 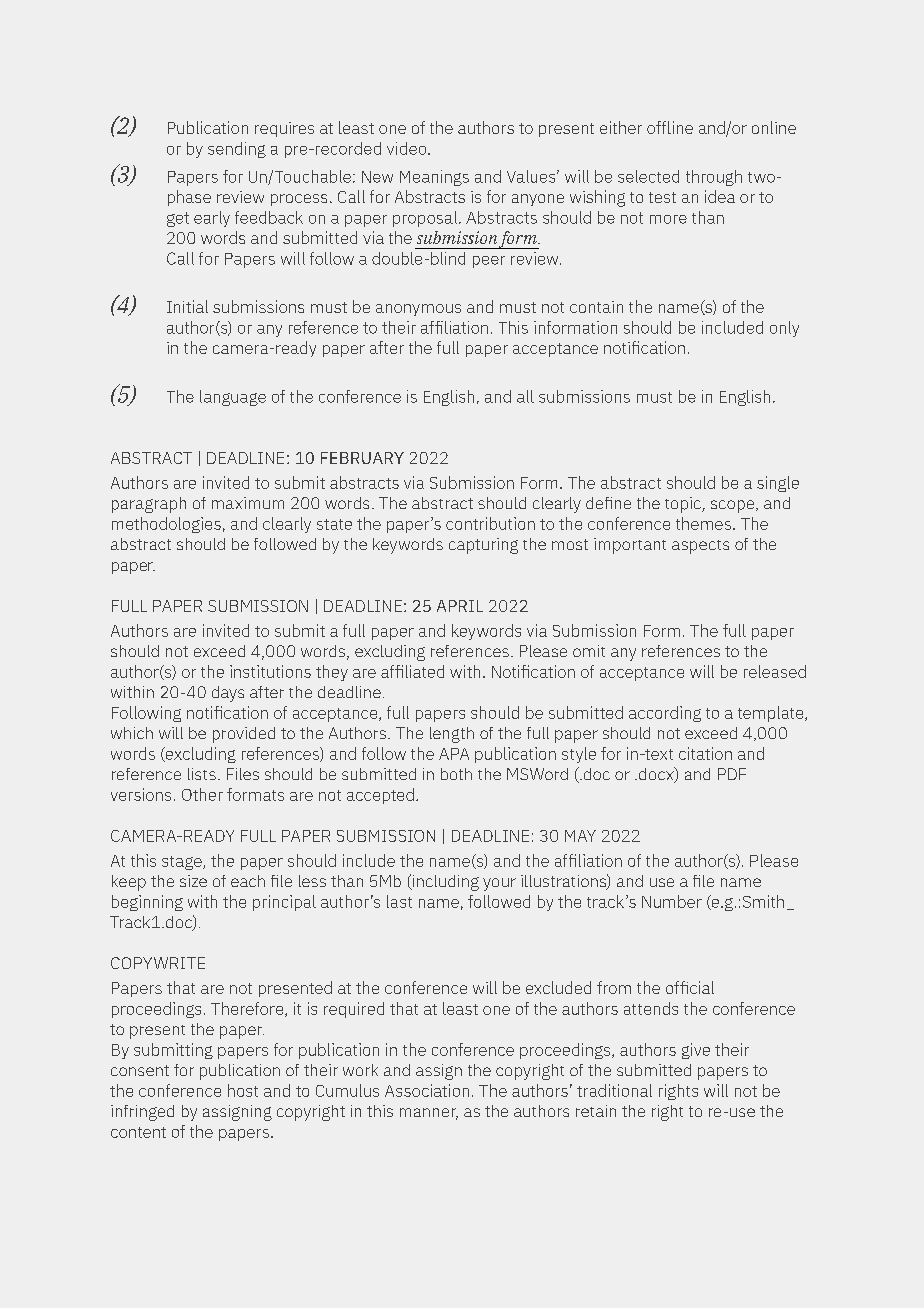 I want to click on contribution, so click(x=490, y=523).
